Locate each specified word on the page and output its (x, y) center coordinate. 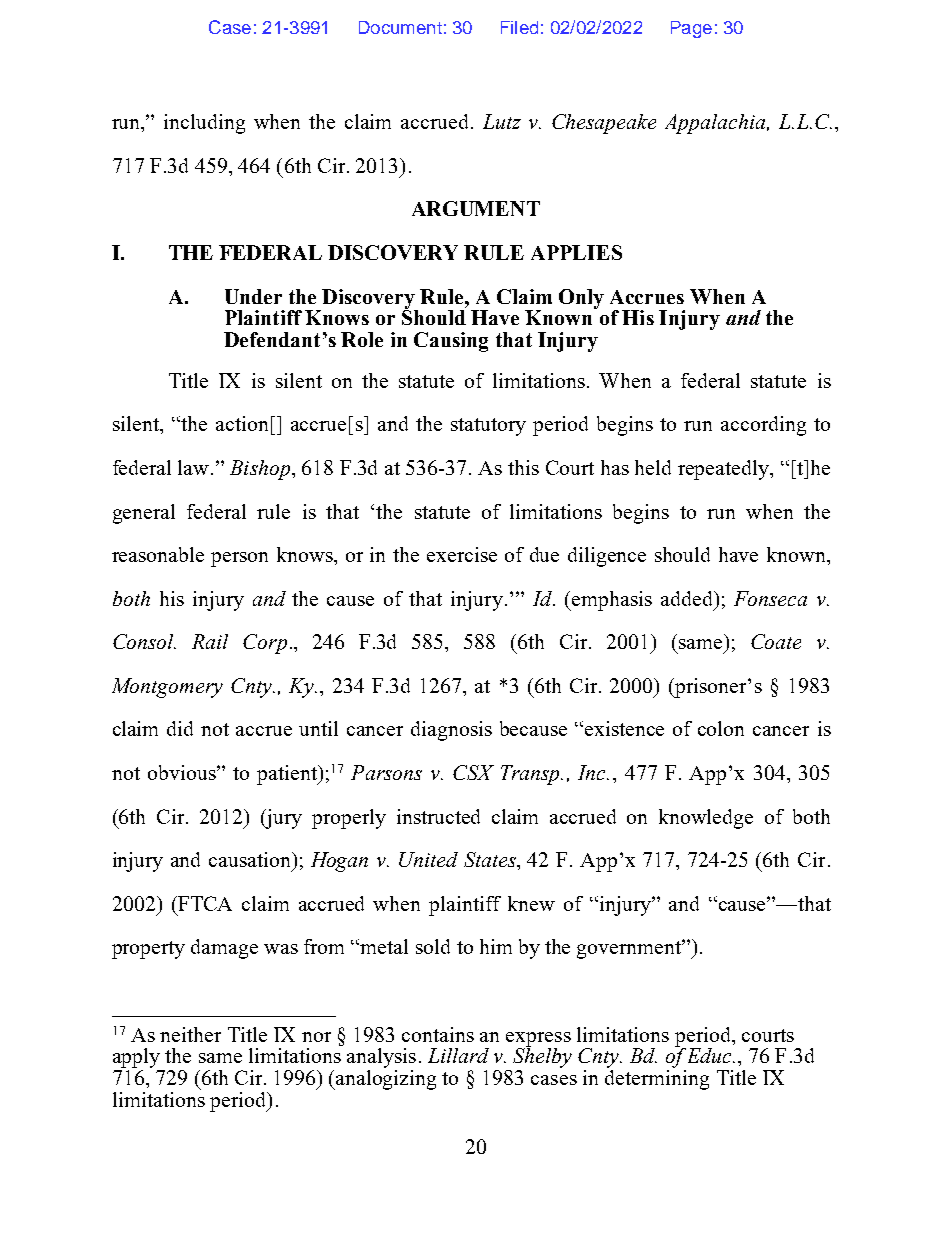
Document (400, 27)
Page (691, 29)
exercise (462, 554)
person (239, 559)
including (204, 124)
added (688, 598)
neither (190, 1034)
